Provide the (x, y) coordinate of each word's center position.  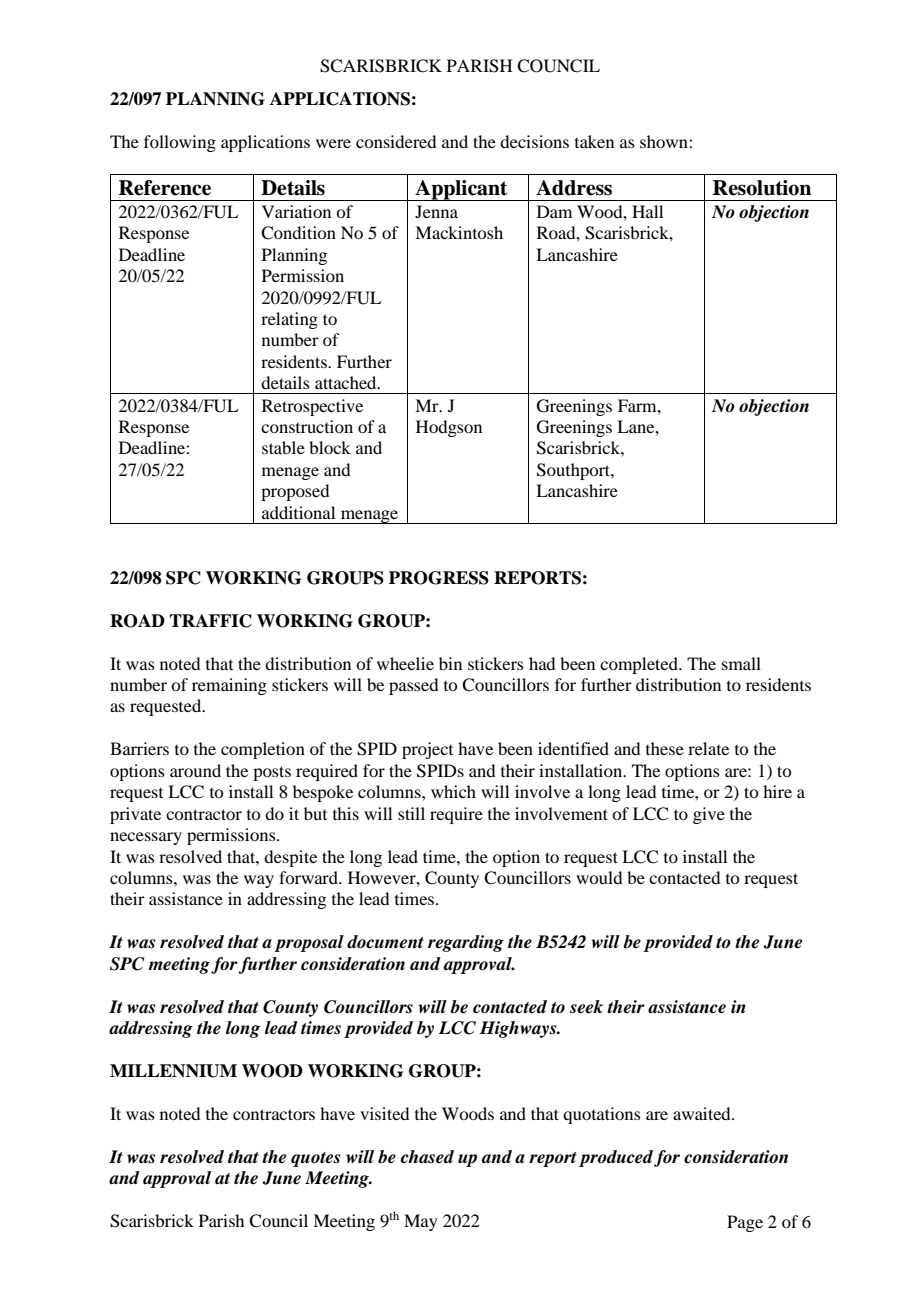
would (599, 877)
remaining (229, 686)
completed (640, 665)
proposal (309, 943)
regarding (466, 943)
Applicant (461, 190)
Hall (647, 211)
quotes (315, 1159)
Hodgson (449, 428)
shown (665, 141)
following (180, 143)
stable (283, 447)
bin (450, 663)
